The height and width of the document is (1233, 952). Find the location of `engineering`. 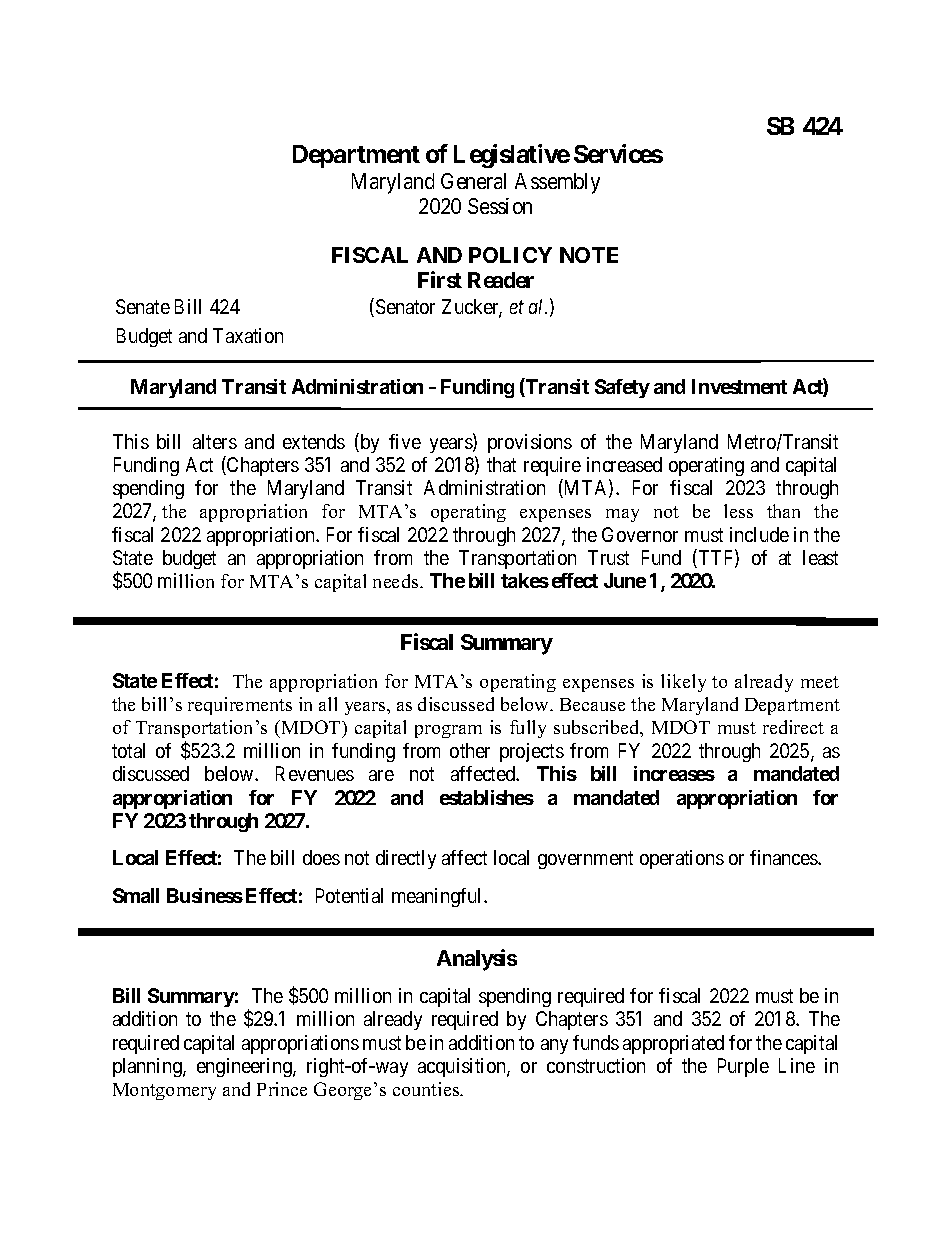

engineering is located at coordinates (245, 1067).
